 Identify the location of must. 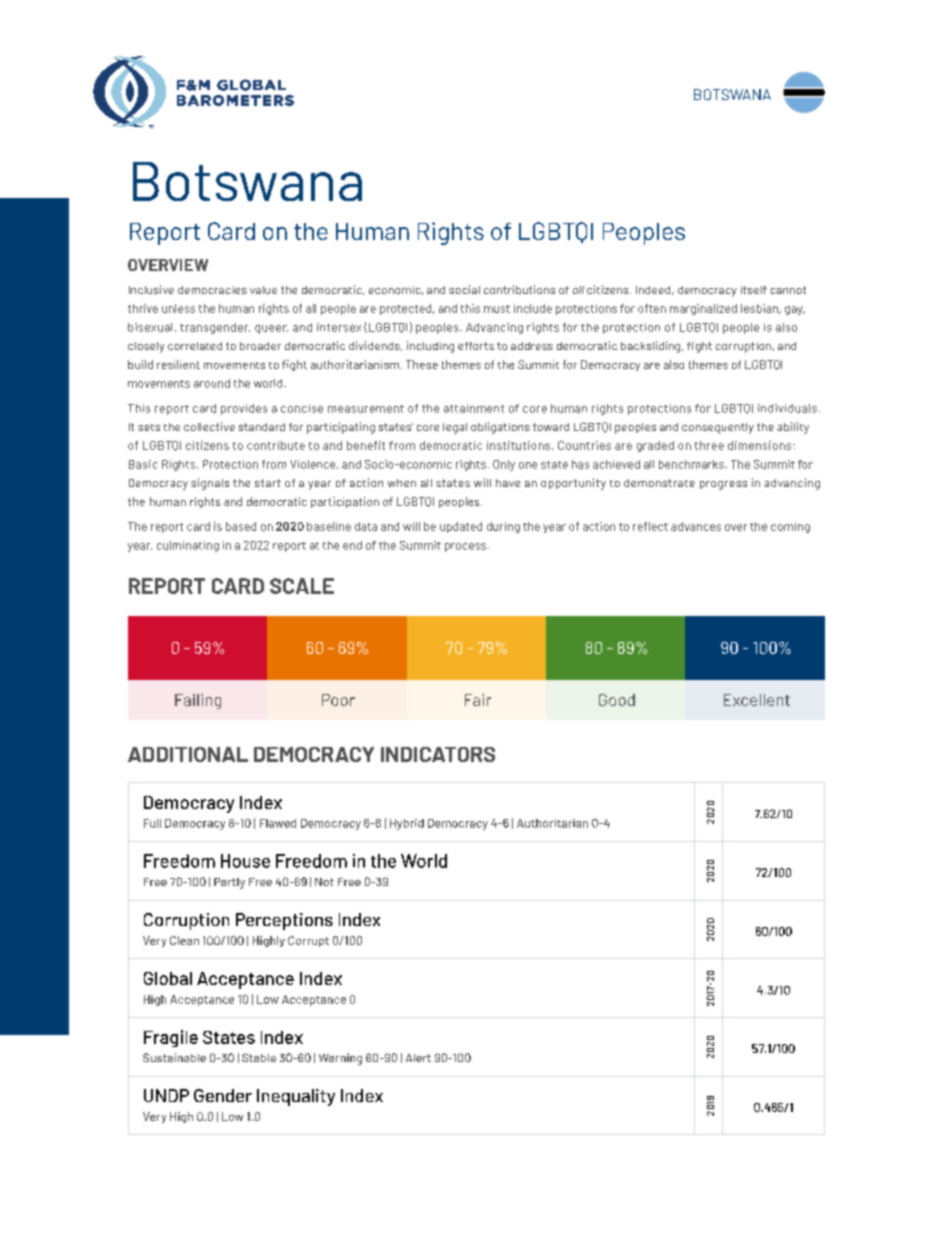
(497, 309).
